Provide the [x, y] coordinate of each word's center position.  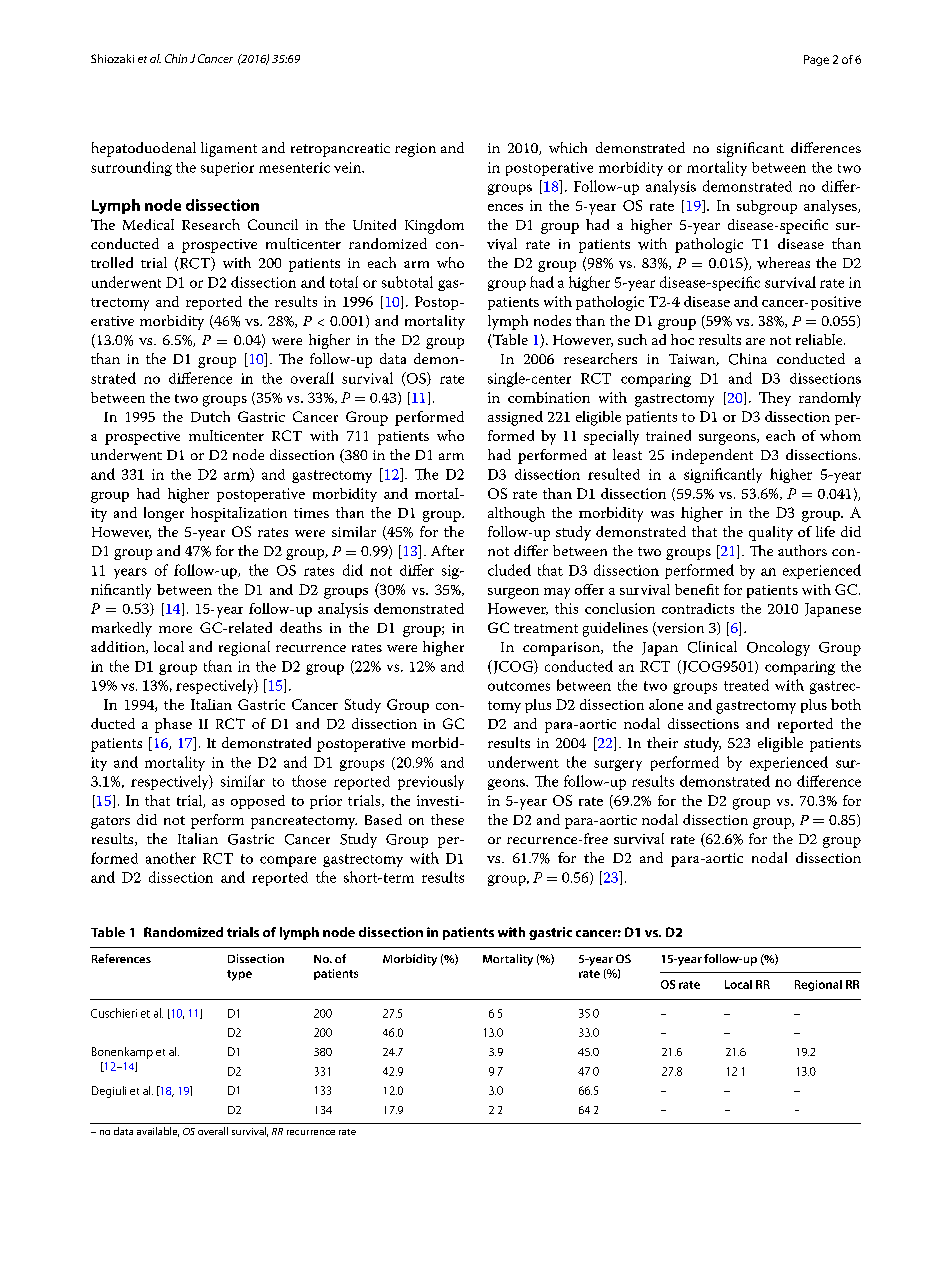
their [662, 742]
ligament [229, 149]
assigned [515, 418]
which [568, 147]
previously [431, 782]
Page [816, 60]
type [239, 975]
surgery [618, 765]
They [775, 399]
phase [173, 725]
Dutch [210, 416]
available [158, 1132]
